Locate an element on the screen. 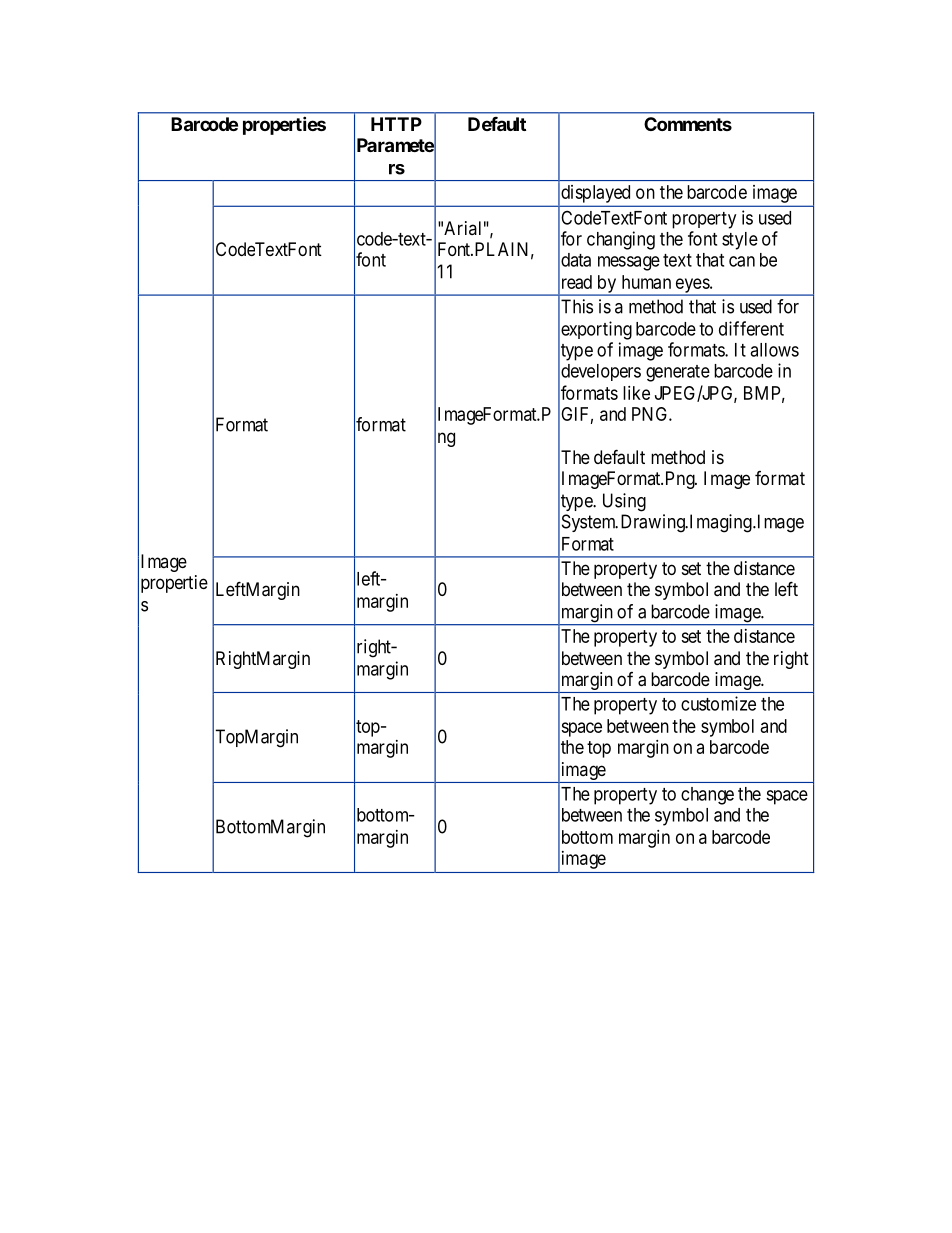 The height and width of the screenshot is (1233, 952). like is located at coordinates (636, 393).
